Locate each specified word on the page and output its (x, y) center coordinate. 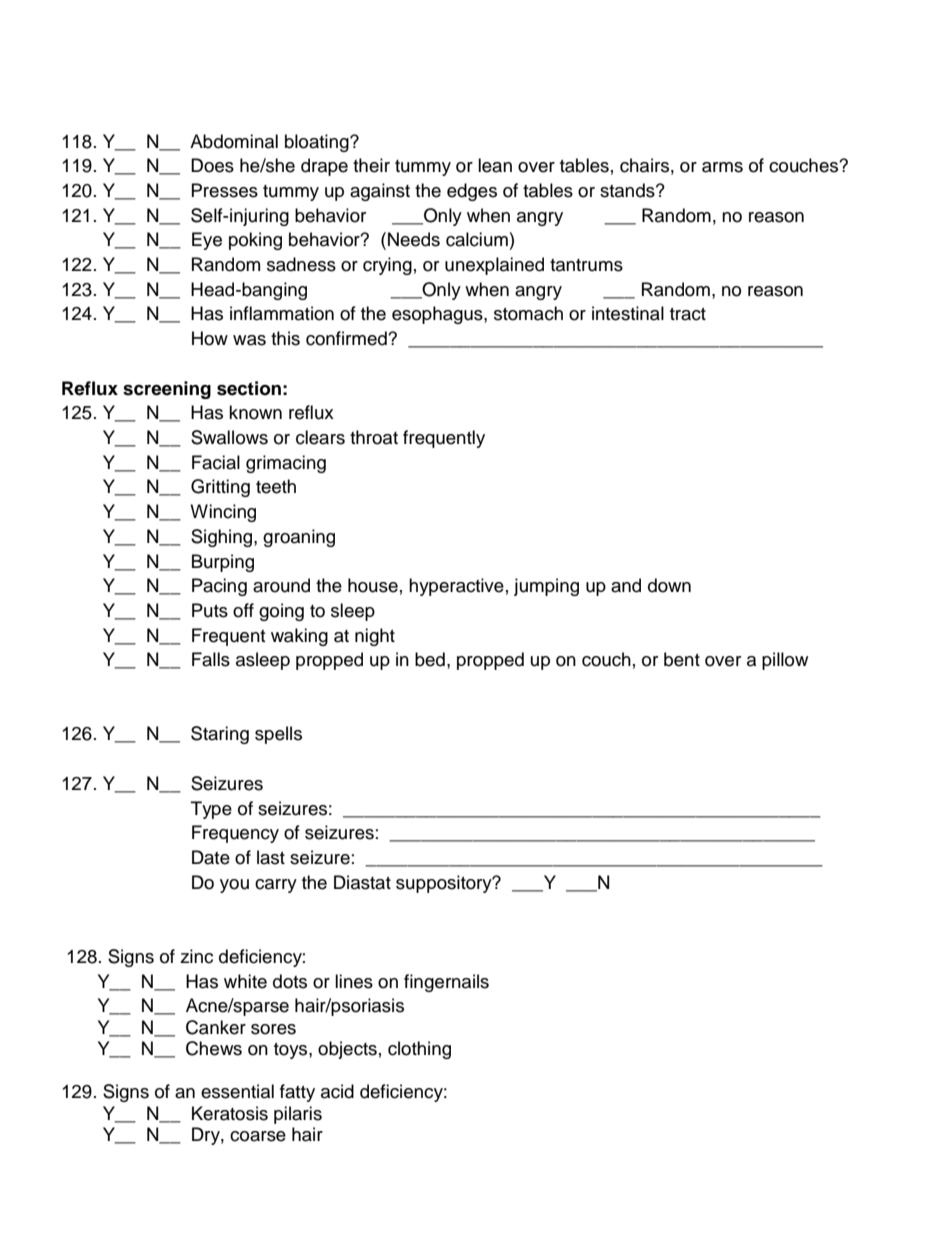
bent (682, 659)
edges (472, 192)
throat (374, 437)
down (669, 585)
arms (722, 167)
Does (212, 165)
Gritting (220, 488)
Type (211, 810)
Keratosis (230, 1113)
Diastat (362, 882)
